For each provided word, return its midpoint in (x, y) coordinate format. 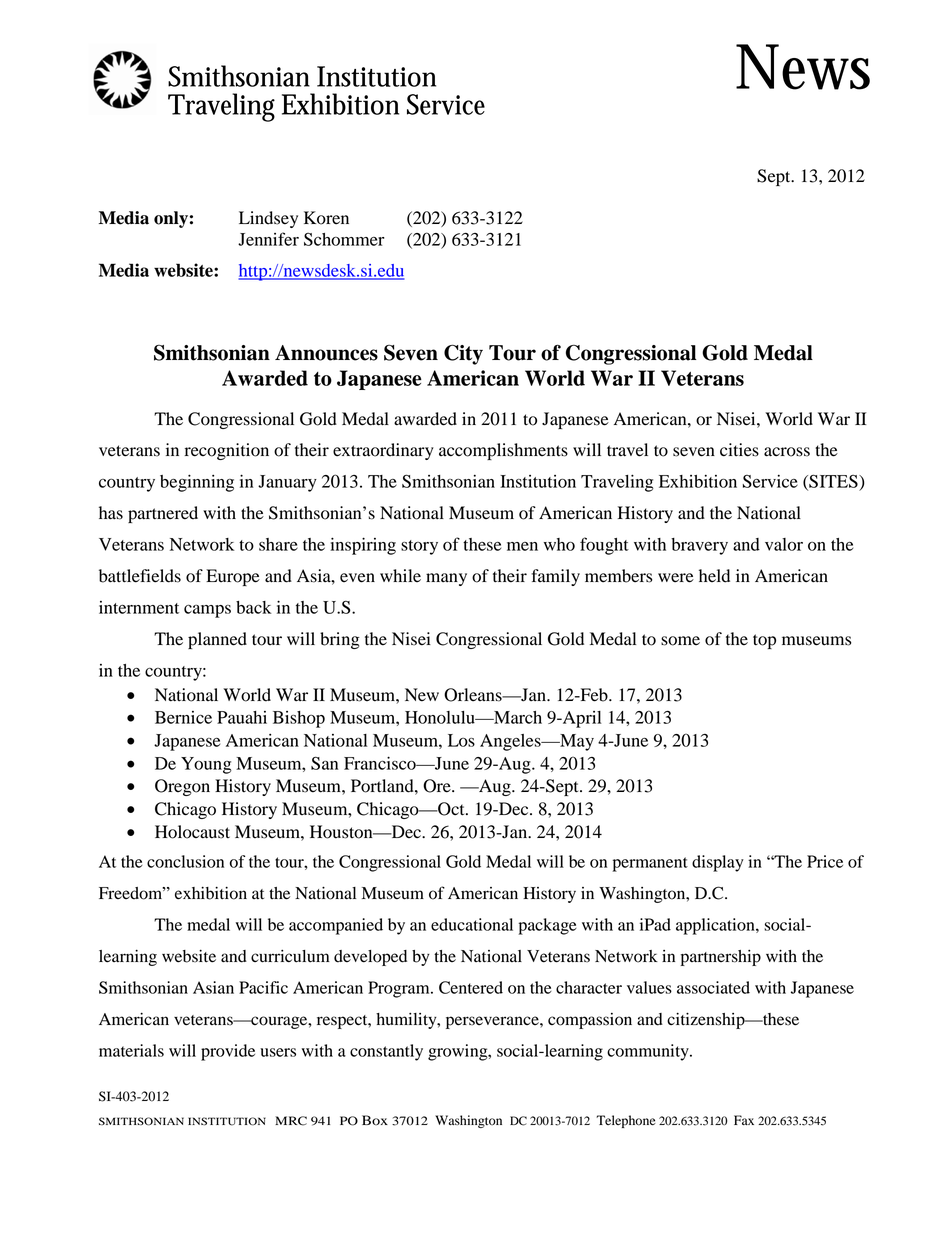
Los (461, 740)
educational (472, 924)
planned (217, 640)
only (171, 219)
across (787, 452)
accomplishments (503, 451)
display (718, 863)
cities (739, 450)
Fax (744, 1120)
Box (375, 1120)
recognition (227, 451)
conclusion (185, 861)
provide (228, 1052)
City (463, 354)
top (764, 641)
